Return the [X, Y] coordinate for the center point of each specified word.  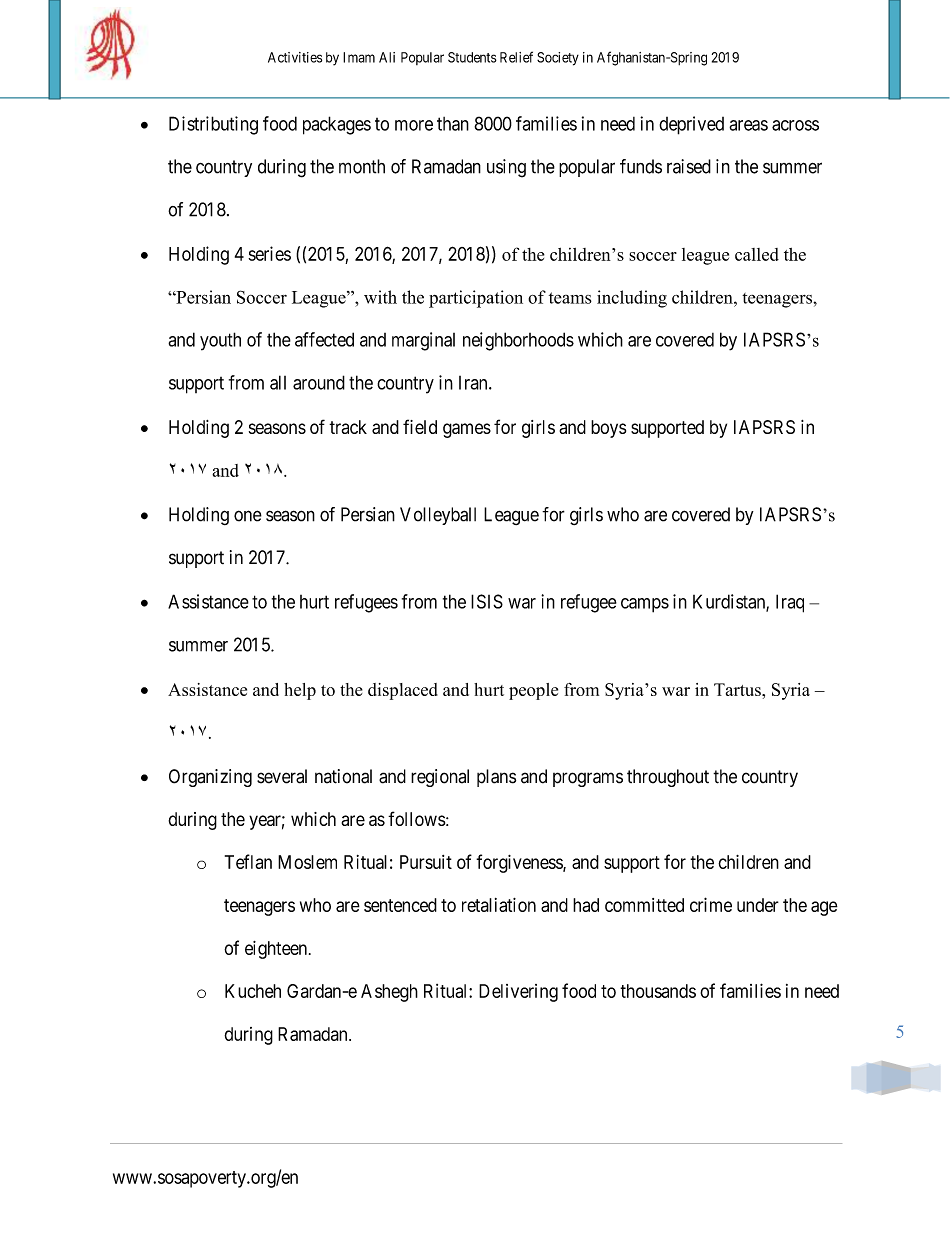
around [319, 382]
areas [748, 125]
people [533, 691]
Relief [516, 57]
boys [608, 429]
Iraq [790, 603]
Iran [474, 383]
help [300, 691]
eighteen [276, 950]
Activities [295, 57]
